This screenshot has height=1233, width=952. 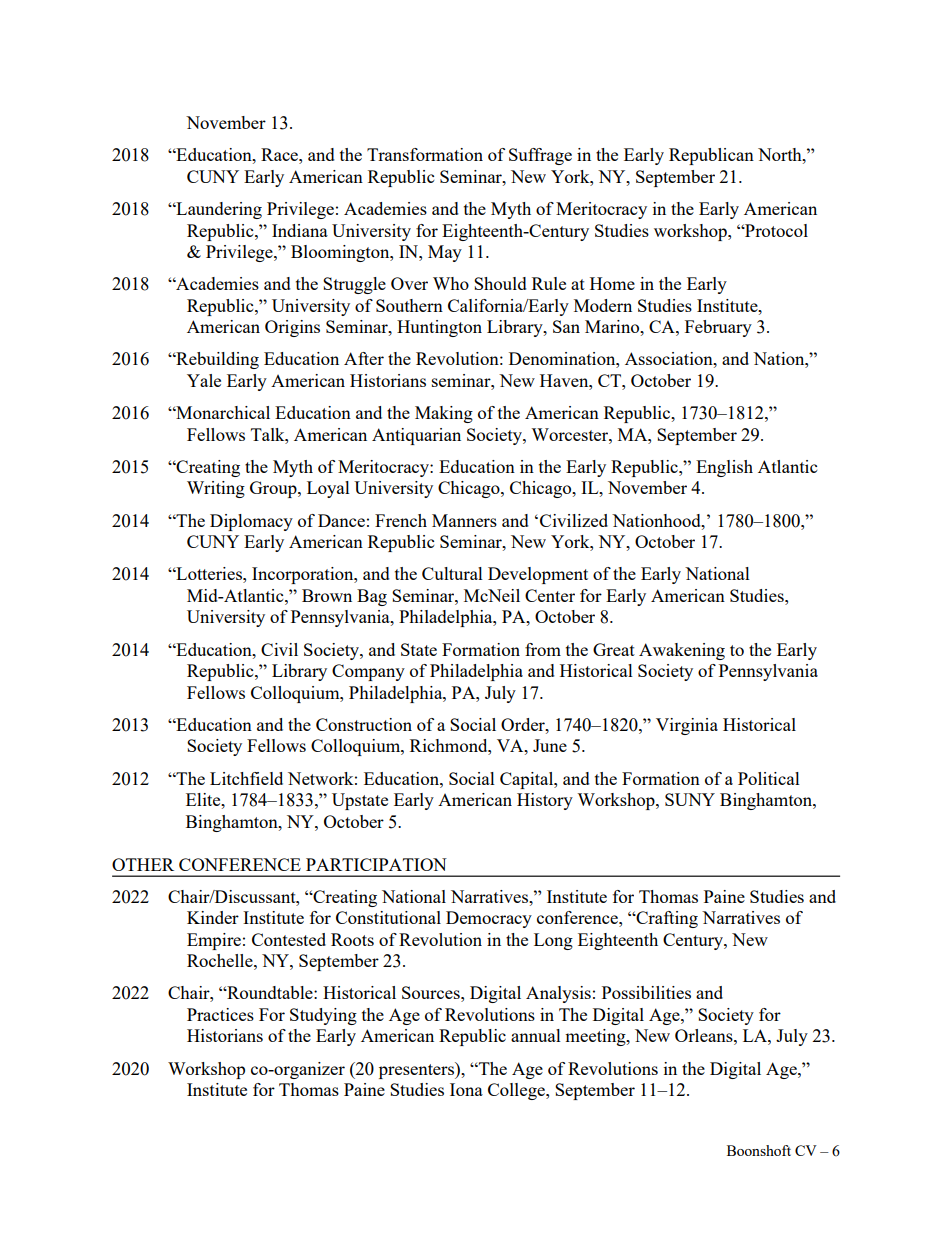 I want to click on Practices, so click(x=220, y=1014).
